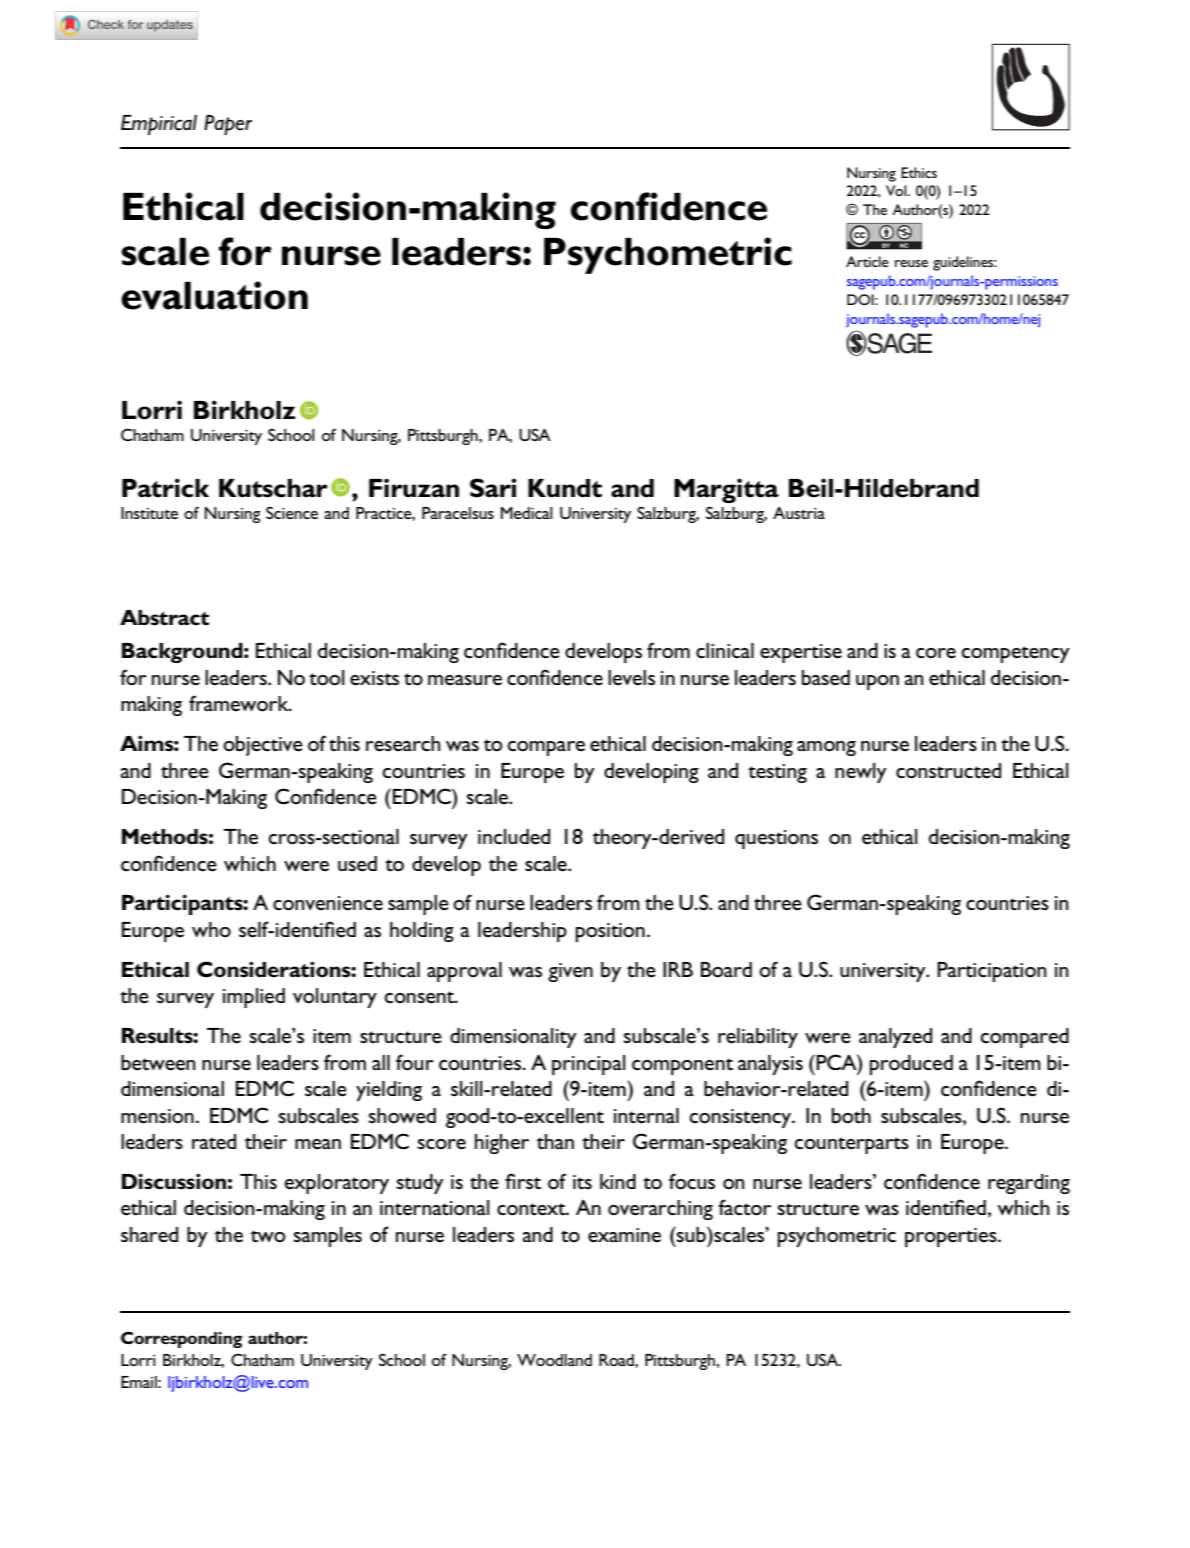  Describe the element at coordinates (292, 513) in the image. I see `Science` at that location.
